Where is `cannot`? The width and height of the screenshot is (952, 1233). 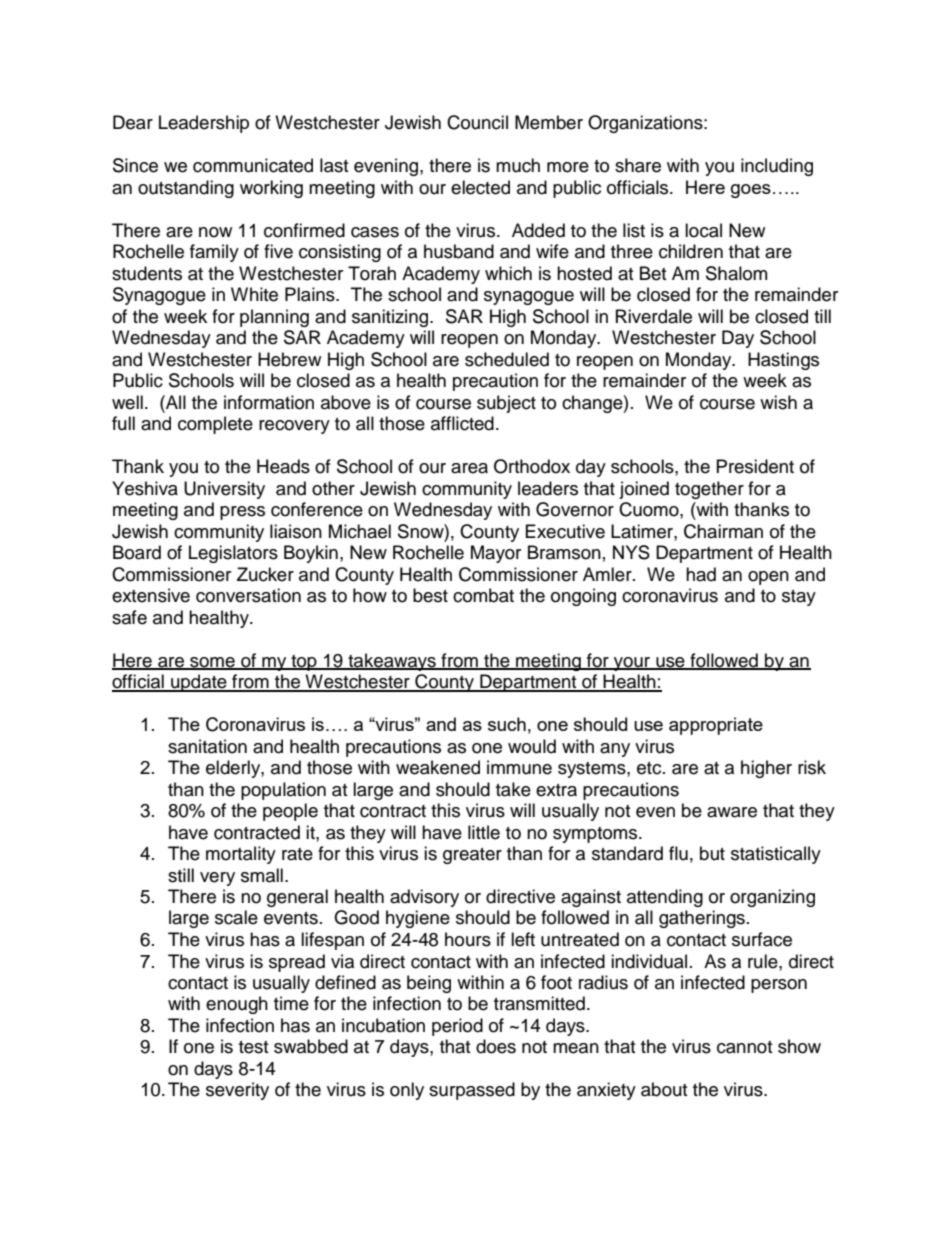 cannot is located at coordinates (744, 1047).
